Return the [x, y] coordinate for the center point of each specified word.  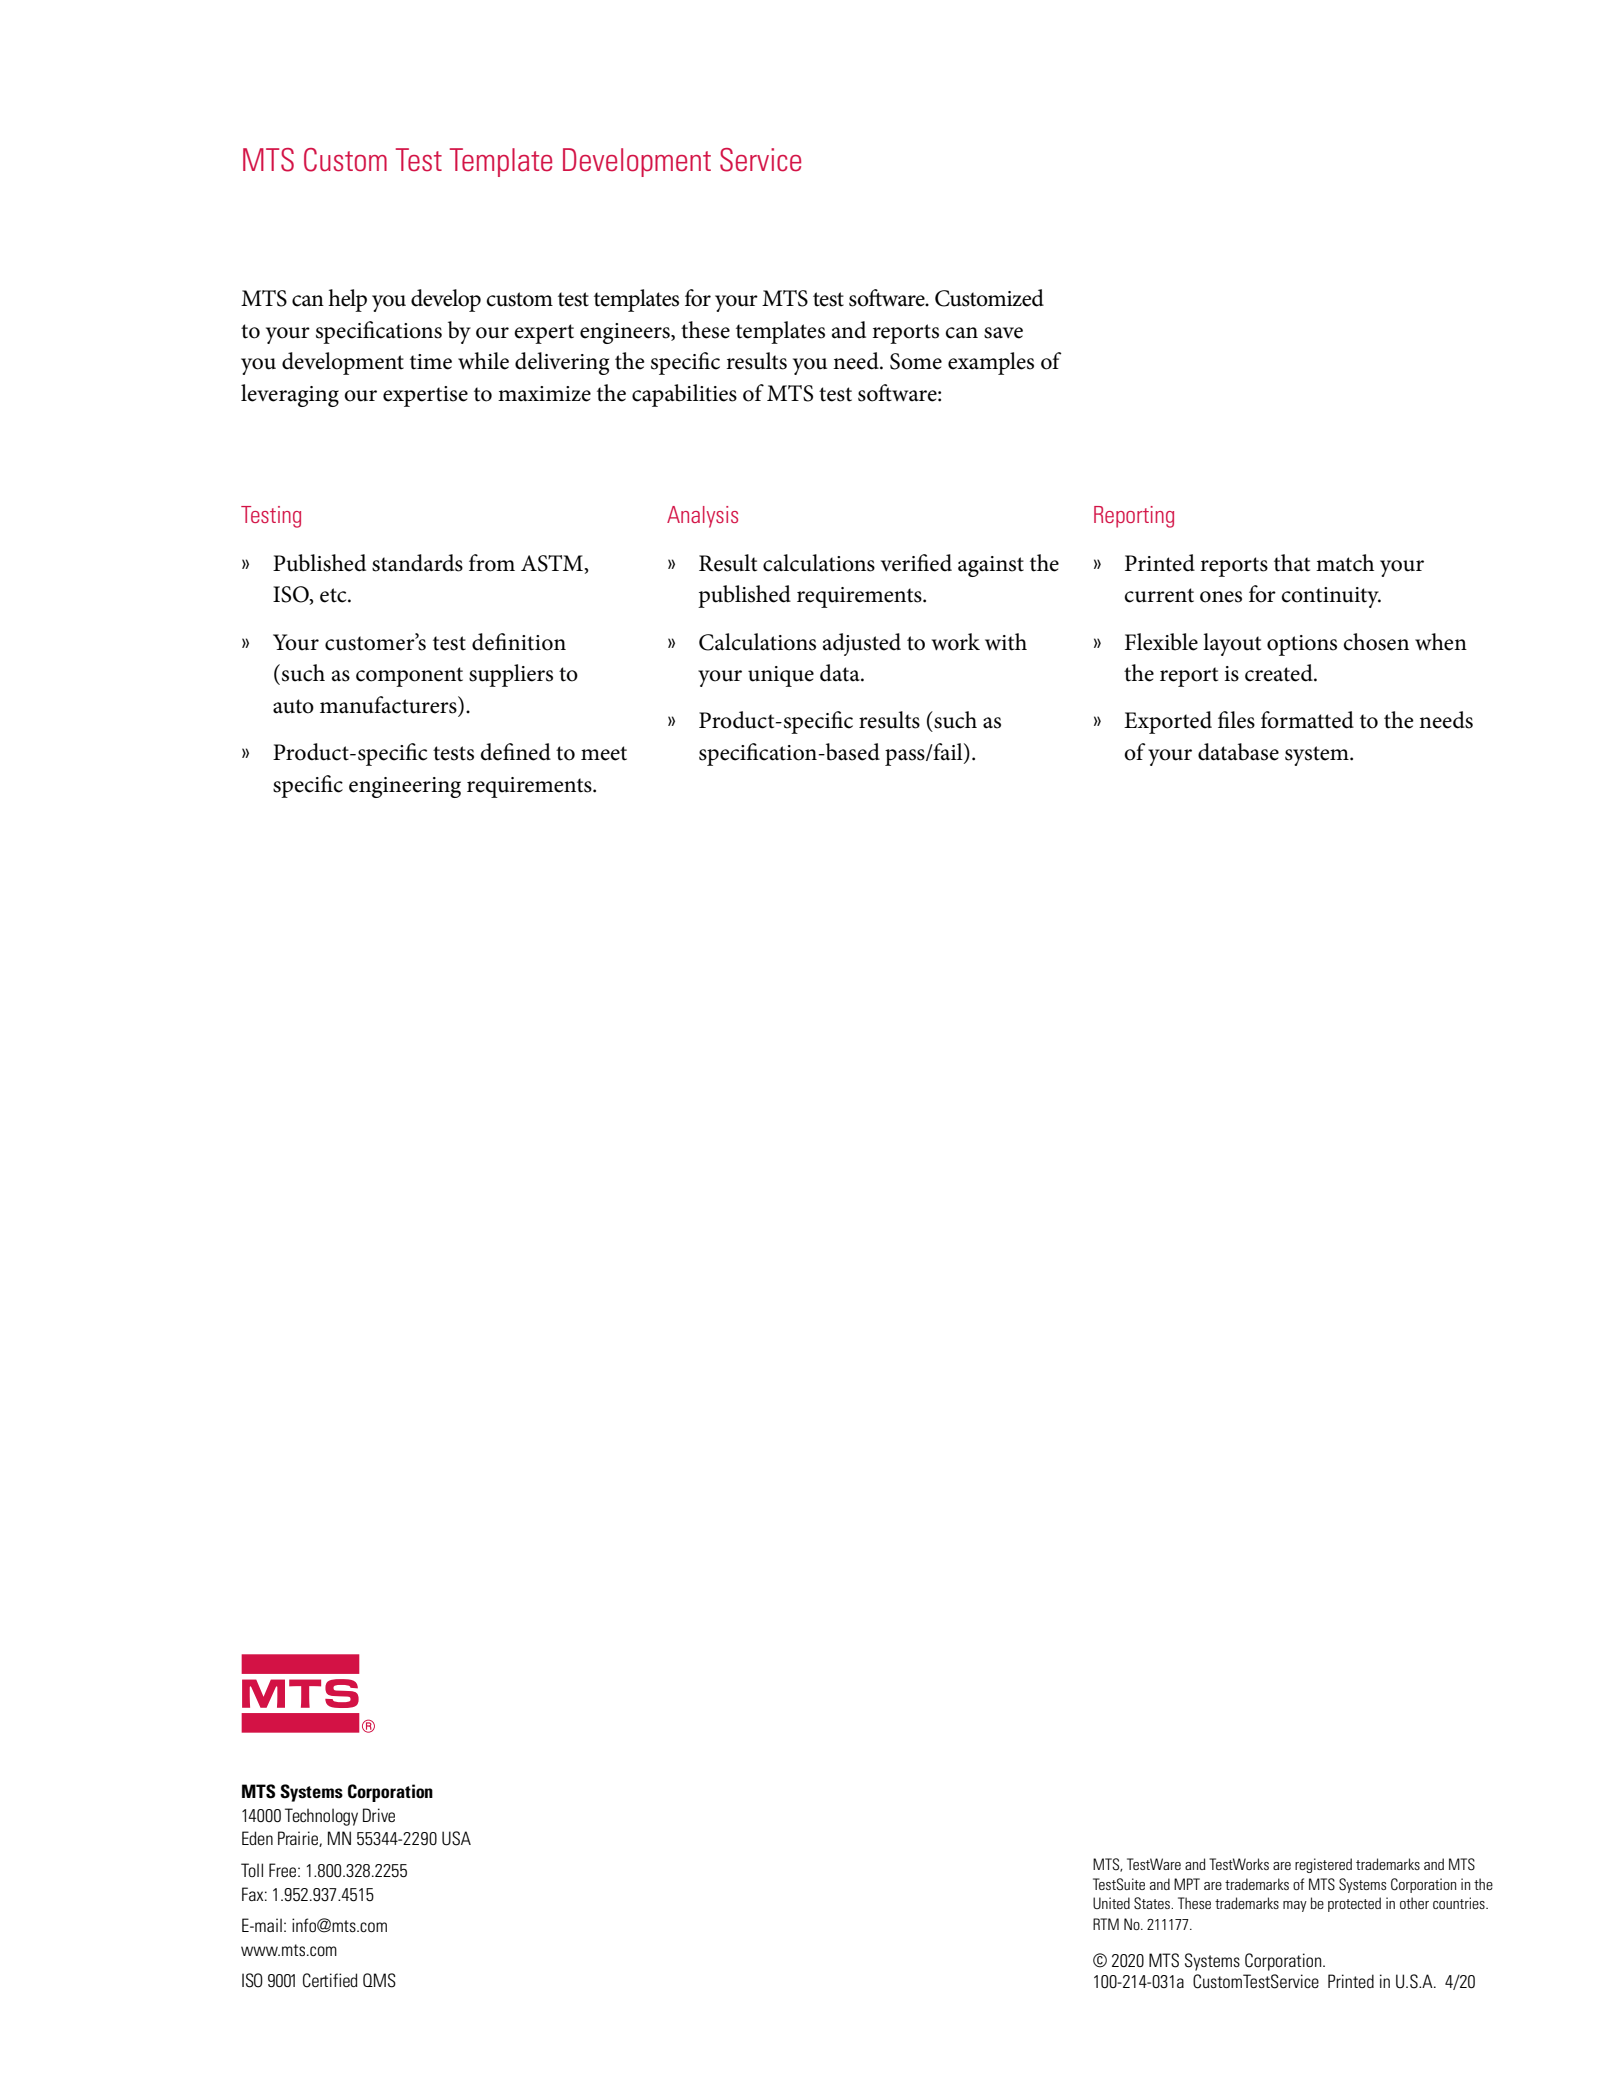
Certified [330, 1980]
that [1292, 563]
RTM [1106, 1924]
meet [604, 753]
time [431, 362]
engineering [405, 787]
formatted [1307, 720]
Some [916, 361]
